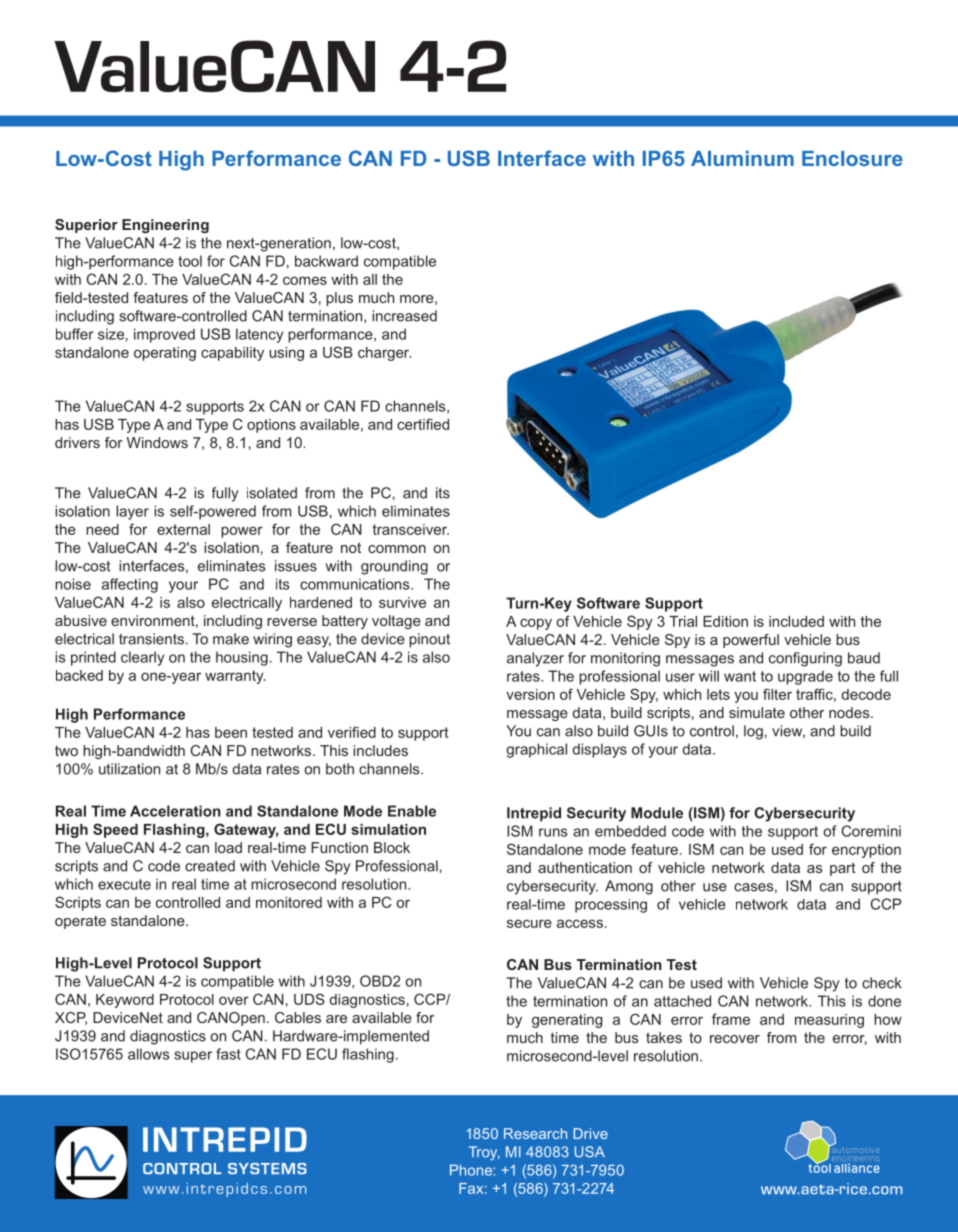 The height and width of the page is (1232, 958). What do you see at coordinates (484, 1153) in the page?
I see `Troy` at bounding box center [484, 1153].
